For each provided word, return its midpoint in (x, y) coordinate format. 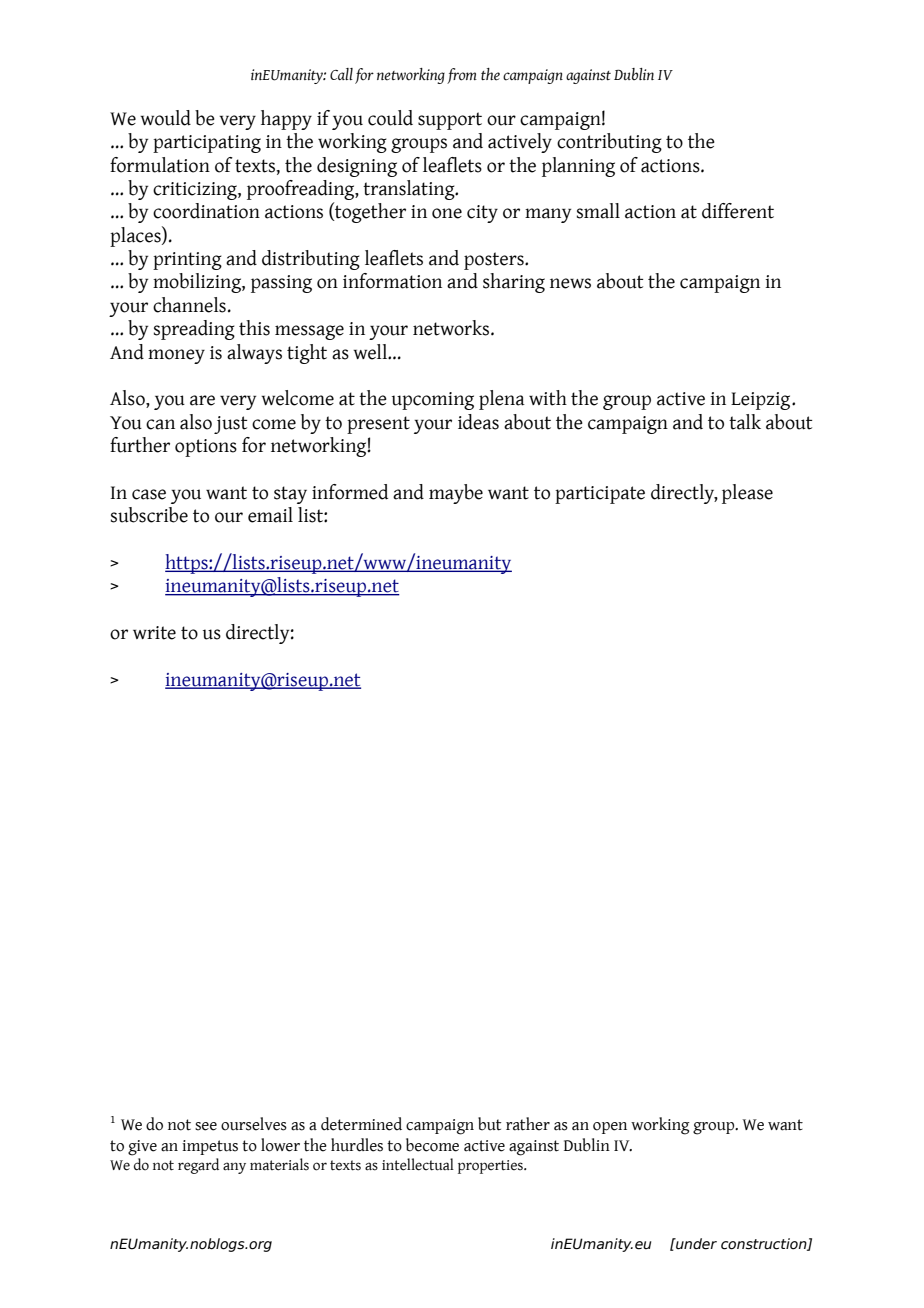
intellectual (418, 1164)
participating (207, 144)
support (450, 121)
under (695, 1244)
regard (198, 1166)
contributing (609, 143)
